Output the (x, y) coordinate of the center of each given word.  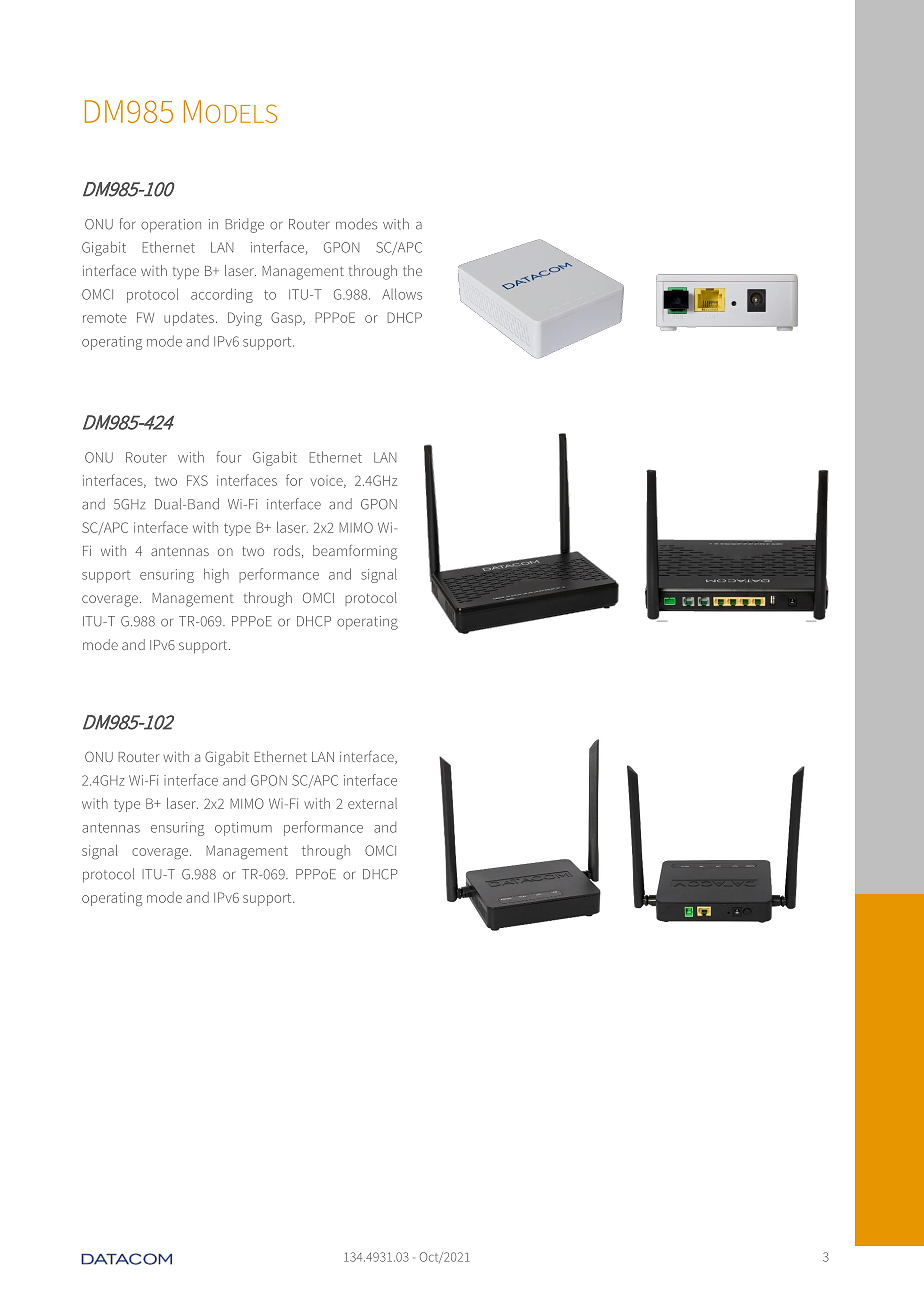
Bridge (244, 225)
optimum (243, 829)
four (229, 457)
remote (105, 318)
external (372, 803)
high (216, 575)
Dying (245, 319)
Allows (402, 294)
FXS (197, 480)
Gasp (287, 319)
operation (171, 226)
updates (190, 319)
